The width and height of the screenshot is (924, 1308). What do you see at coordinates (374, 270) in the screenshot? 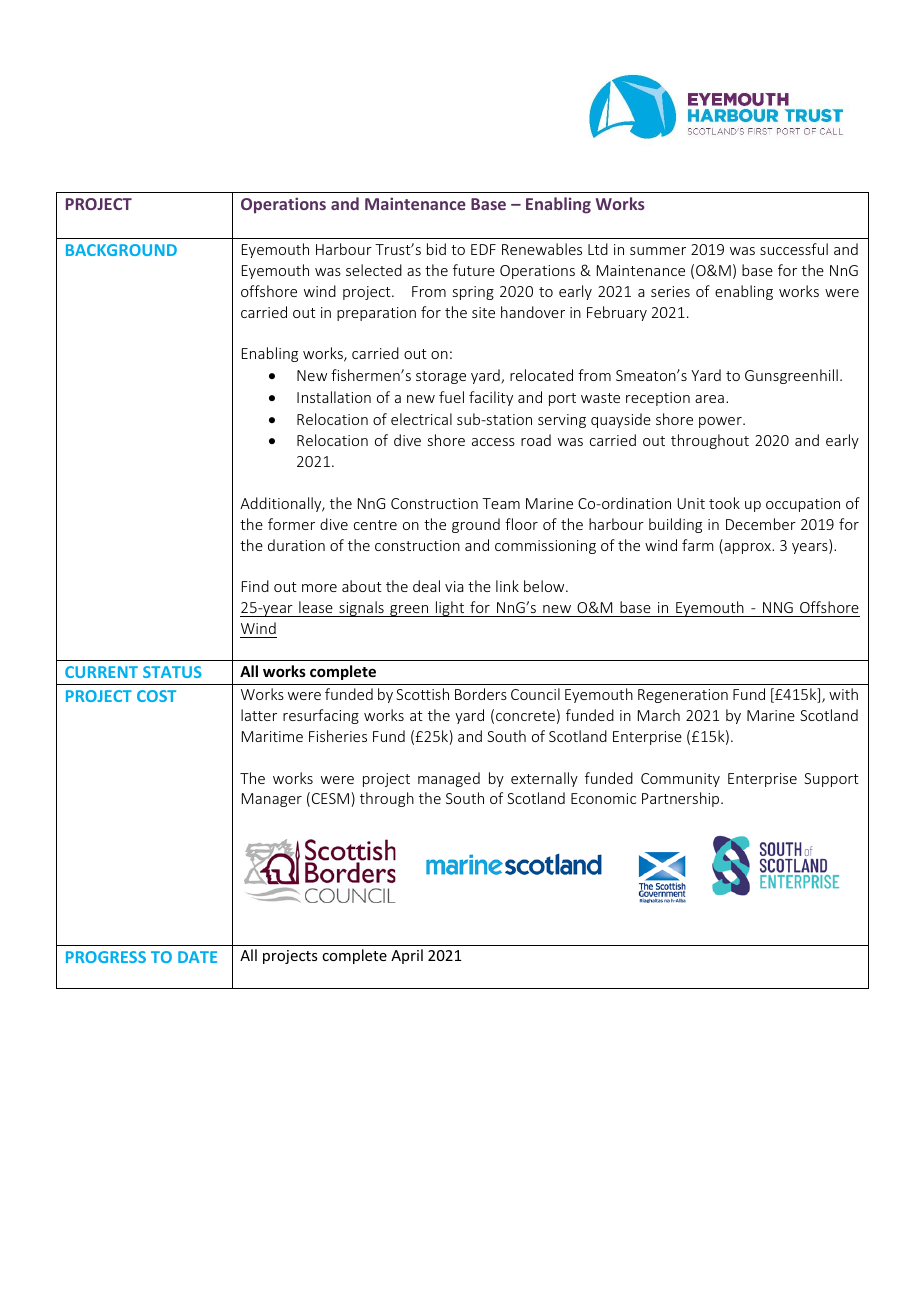
I see `selected` at bounding box center [374, 270].
